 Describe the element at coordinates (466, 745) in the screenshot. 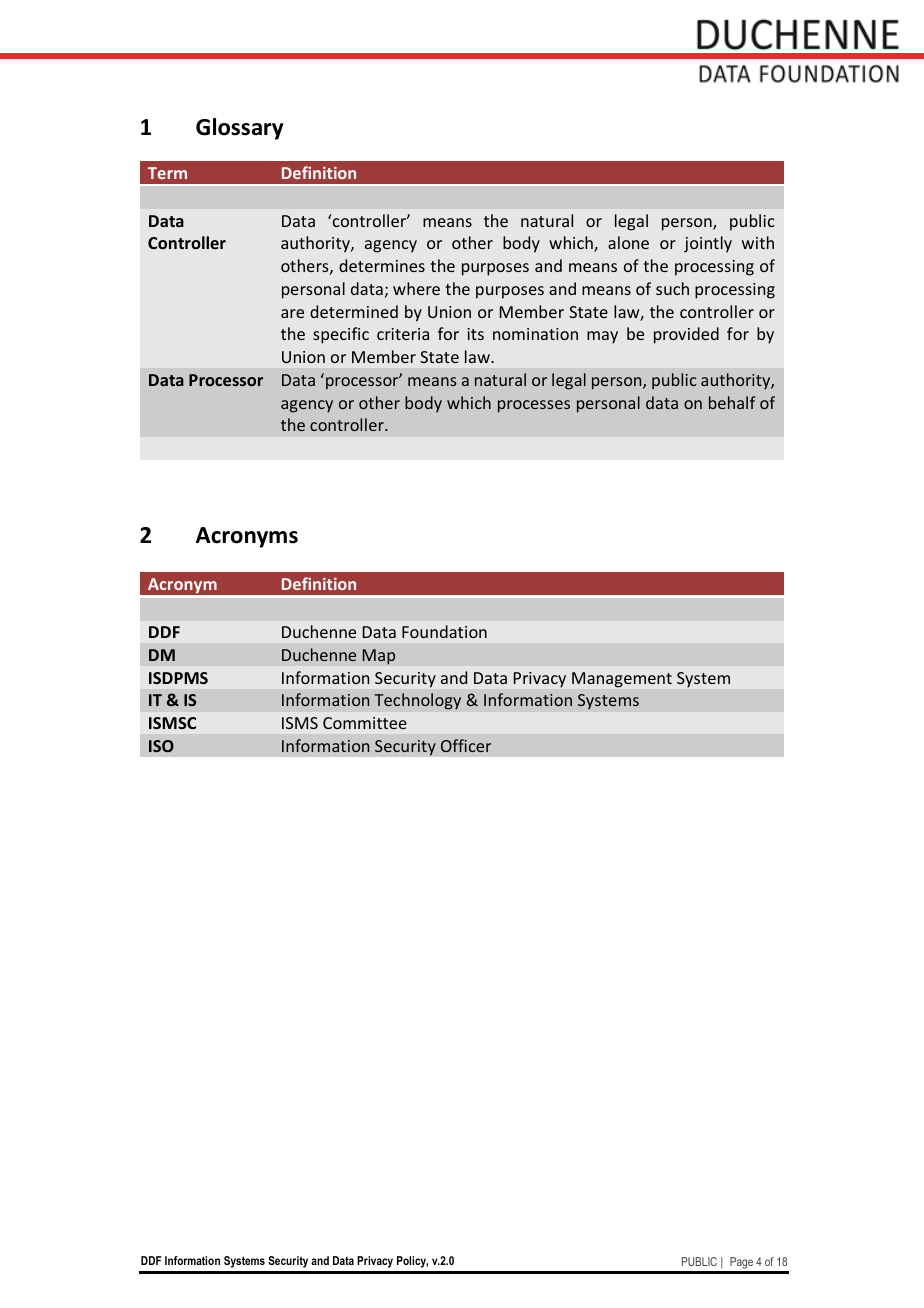

I see `Officer` at that location.
